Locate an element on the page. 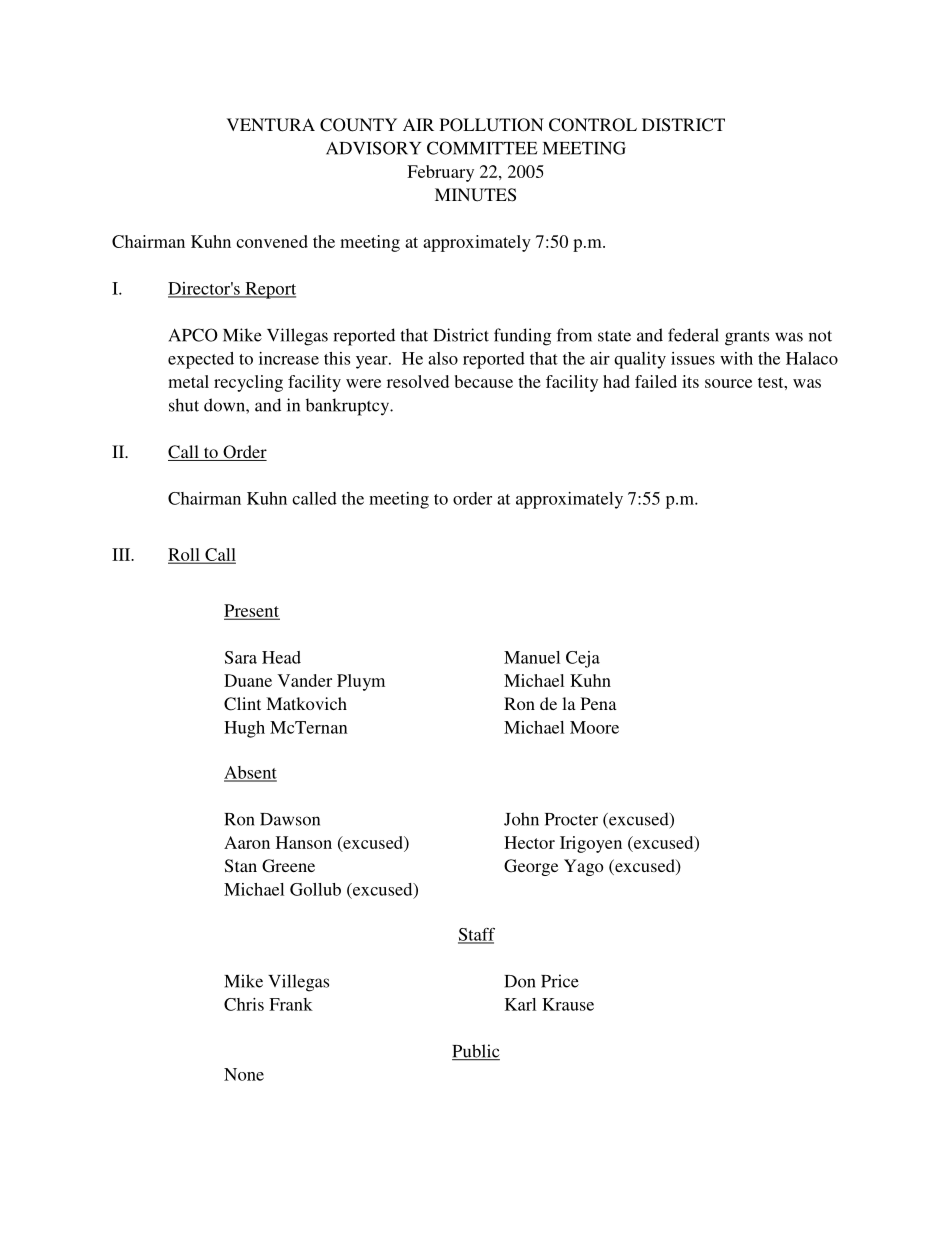 This page has width=952, height=1233. because is located at coordinates (483, 381).
